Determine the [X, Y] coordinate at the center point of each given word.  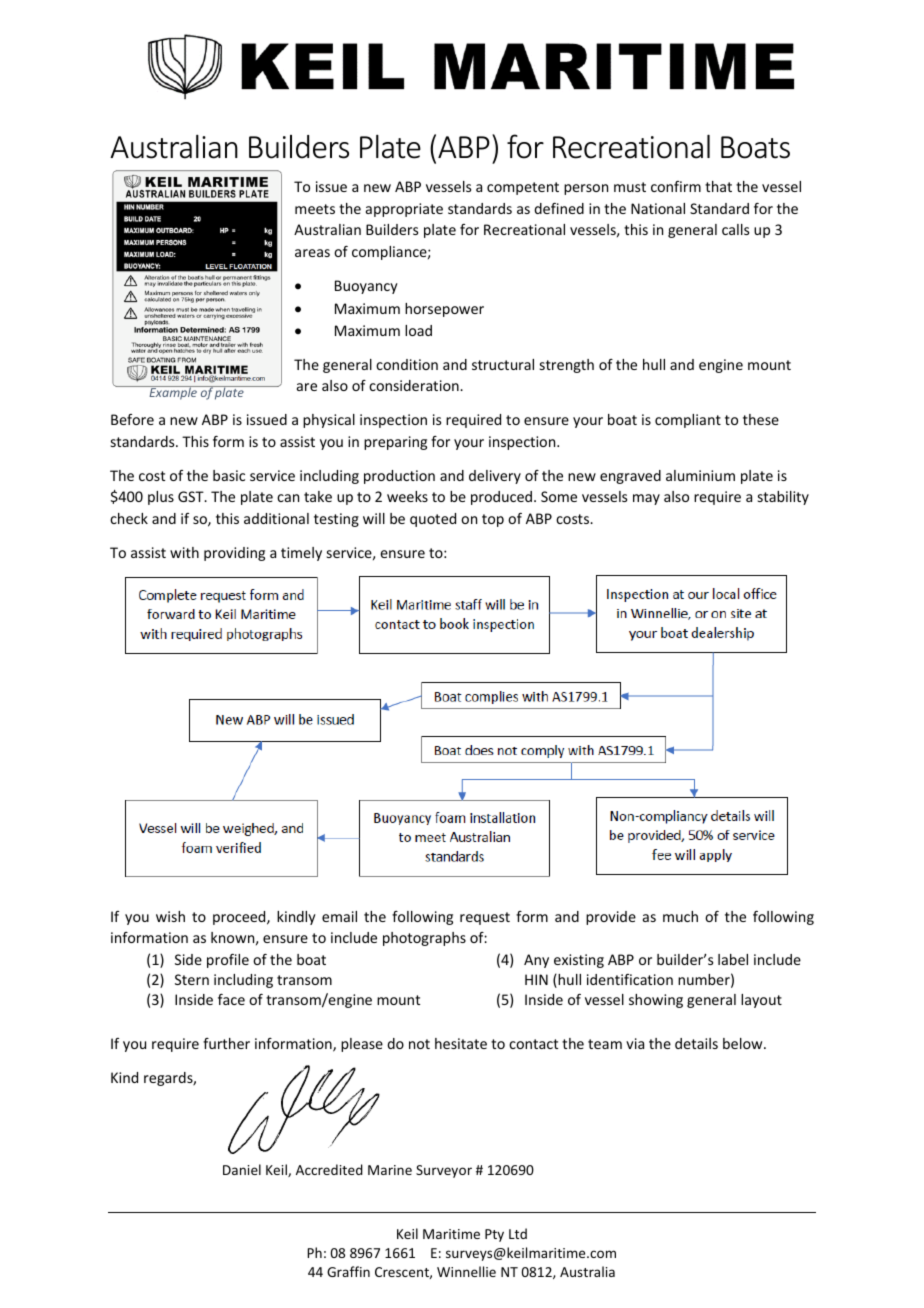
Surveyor [444, 1171]
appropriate [404, 210]
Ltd [518, 1233]
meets [315, 209]
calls [735, 229]
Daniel [242, 1169]
